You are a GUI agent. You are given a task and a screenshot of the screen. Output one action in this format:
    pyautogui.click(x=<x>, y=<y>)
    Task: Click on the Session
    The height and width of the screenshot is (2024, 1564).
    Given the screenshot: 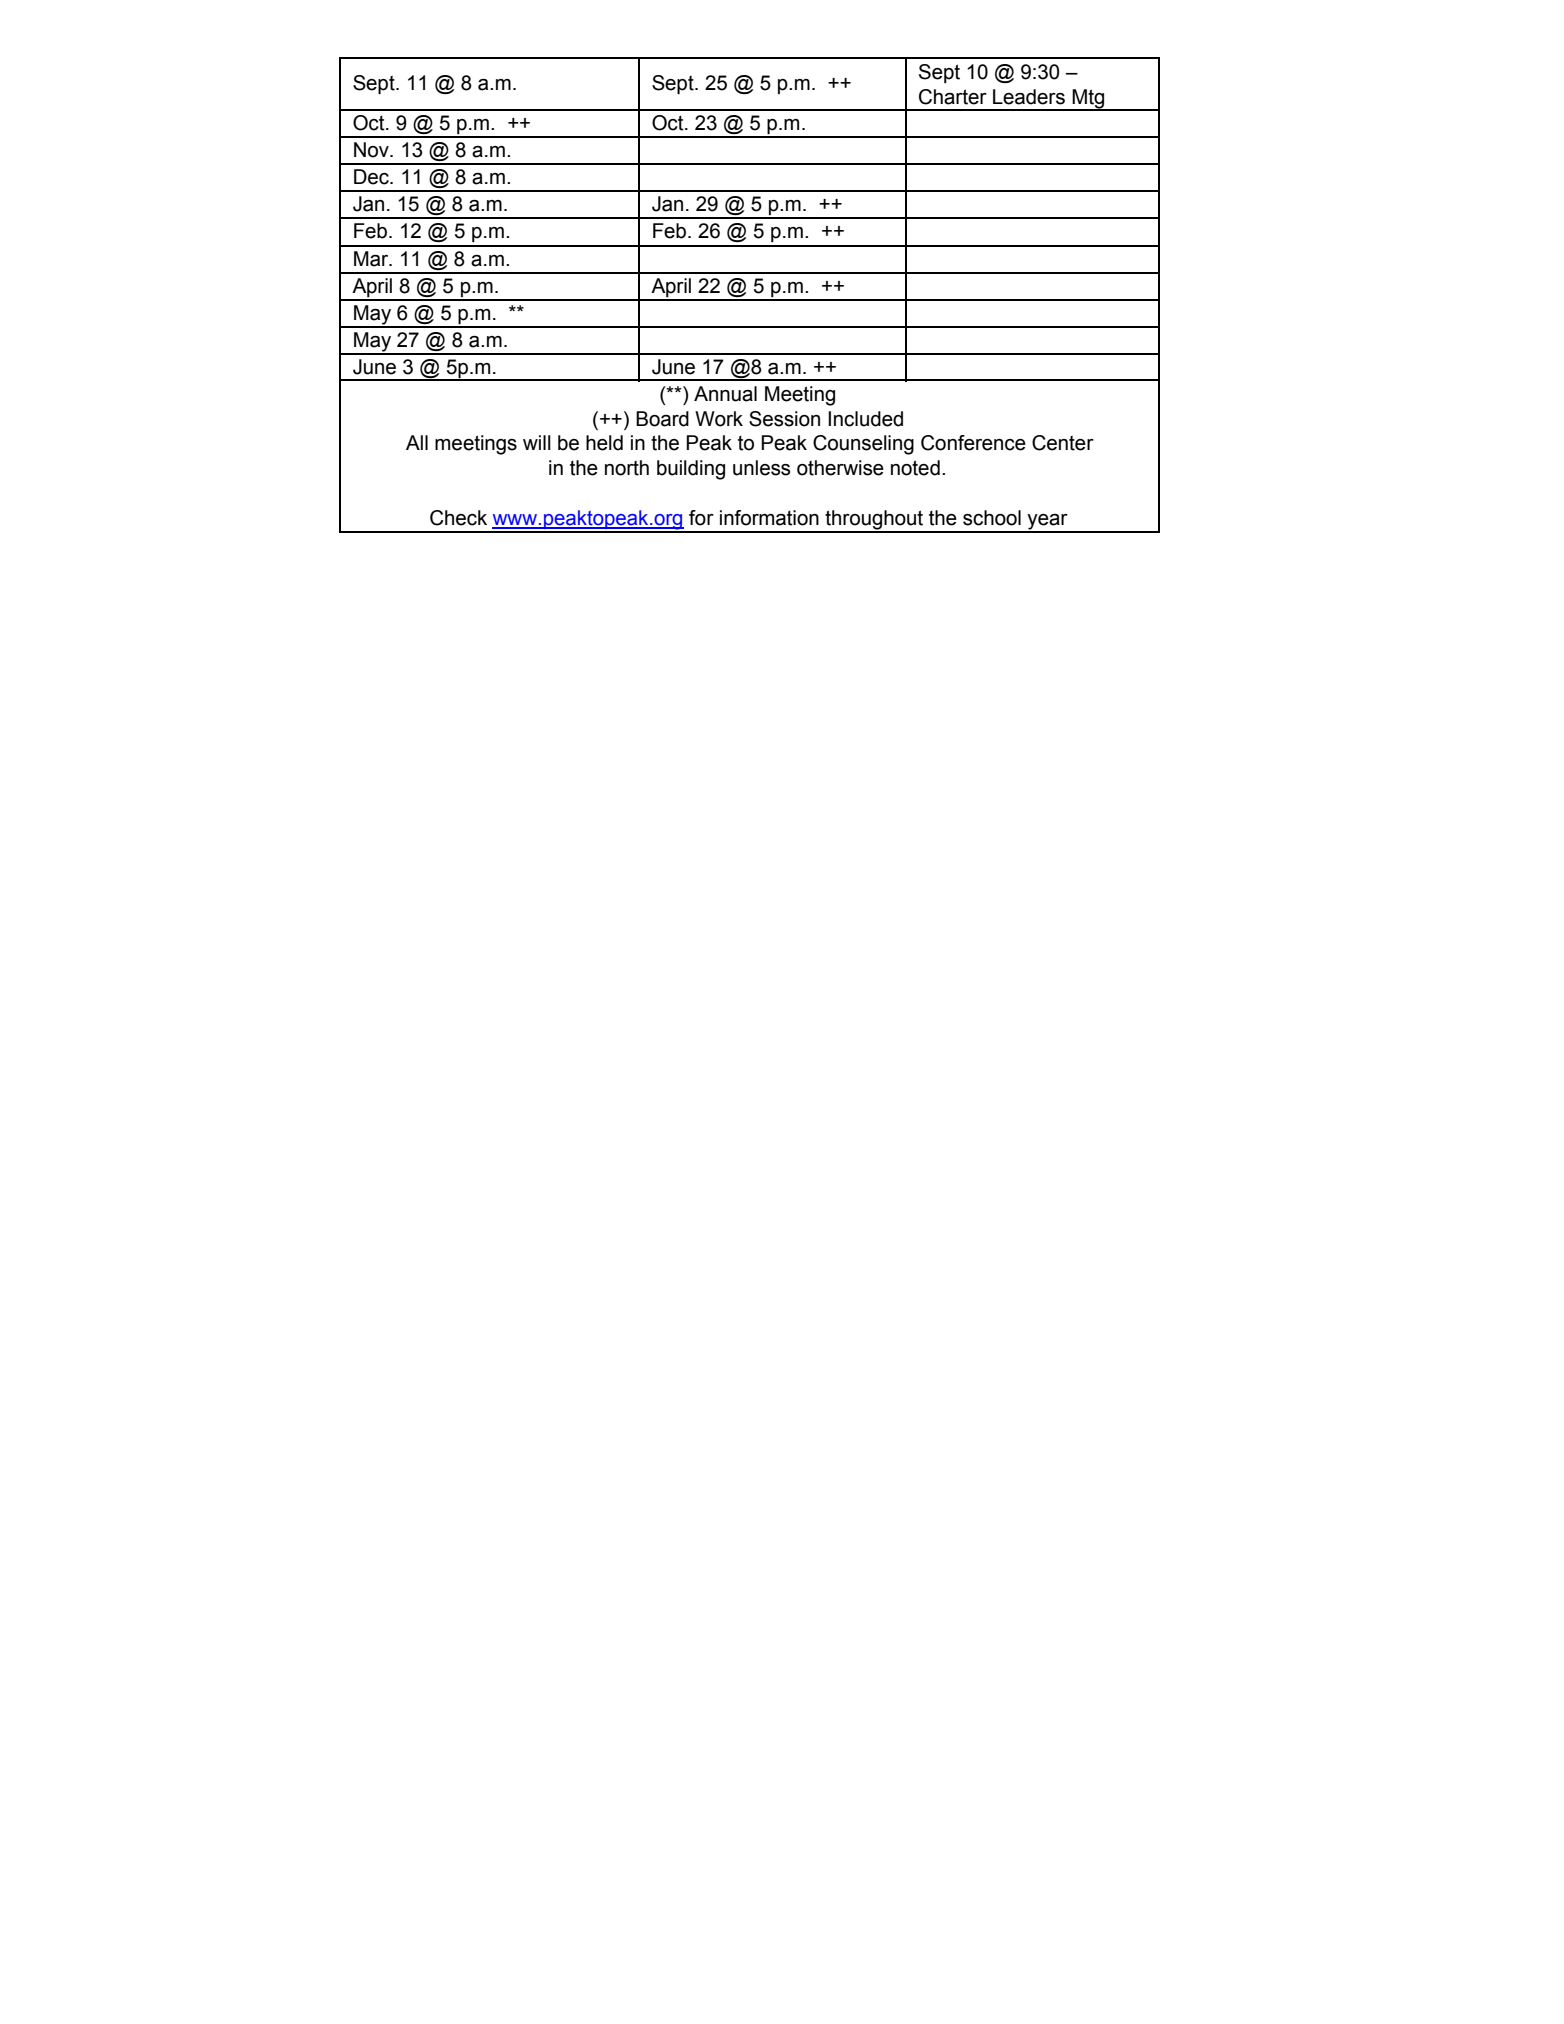 What is the action you would take?
    pyautogui.click(x=784, y=419)
